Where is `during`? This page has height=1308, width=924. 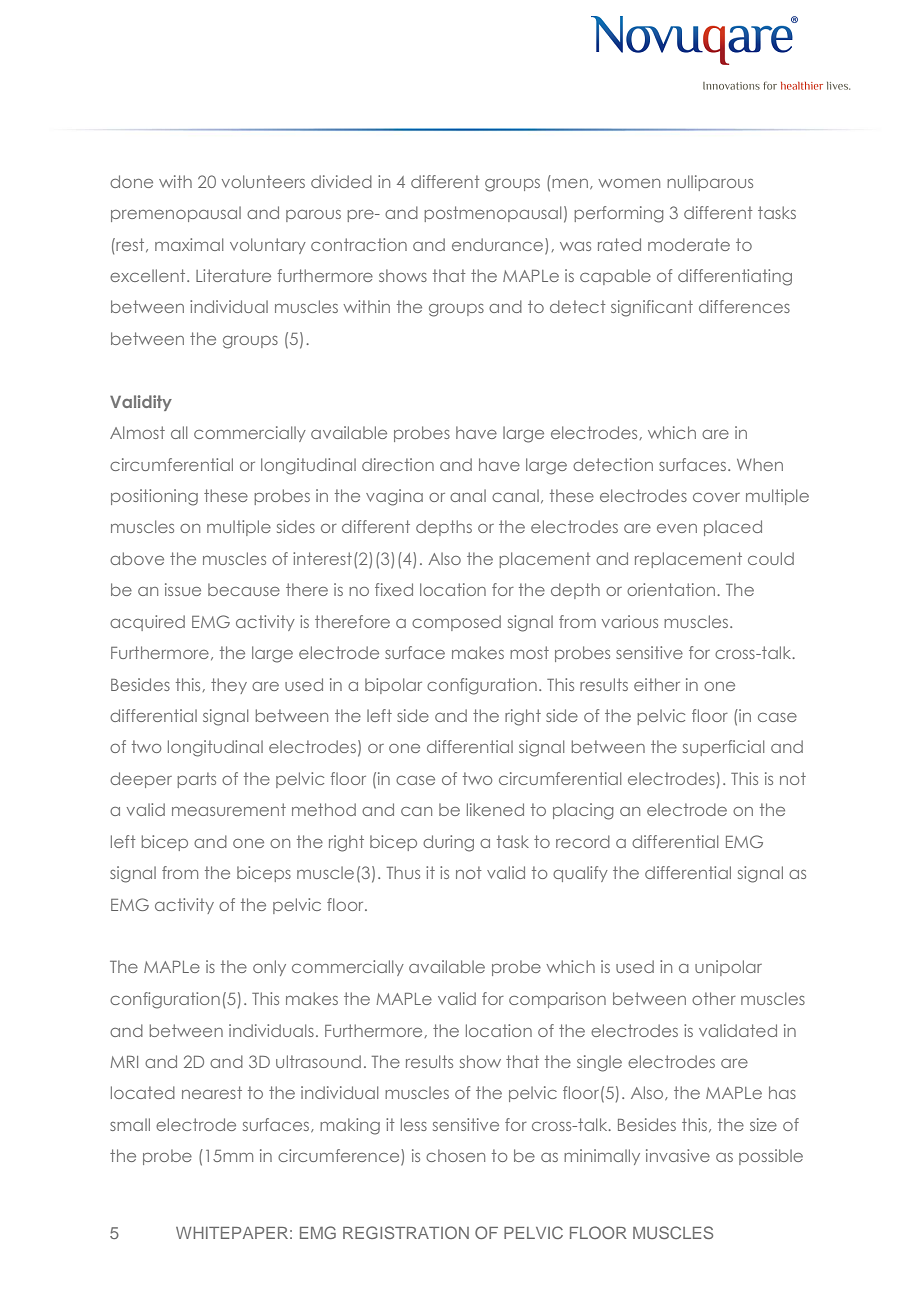
during is located at coordinates (448, 843).
